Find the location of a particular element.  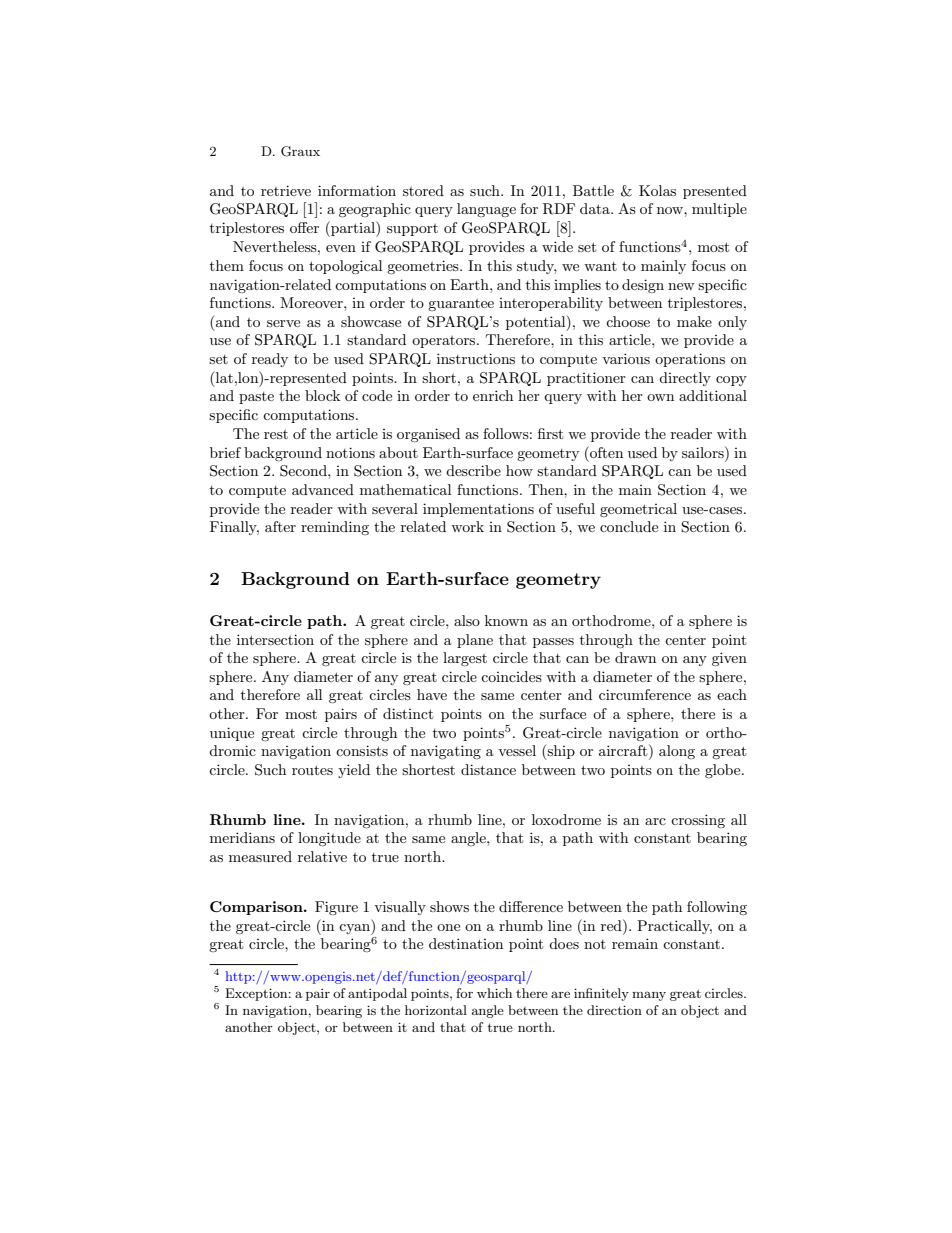

along is located at coordinates (677, 752).
